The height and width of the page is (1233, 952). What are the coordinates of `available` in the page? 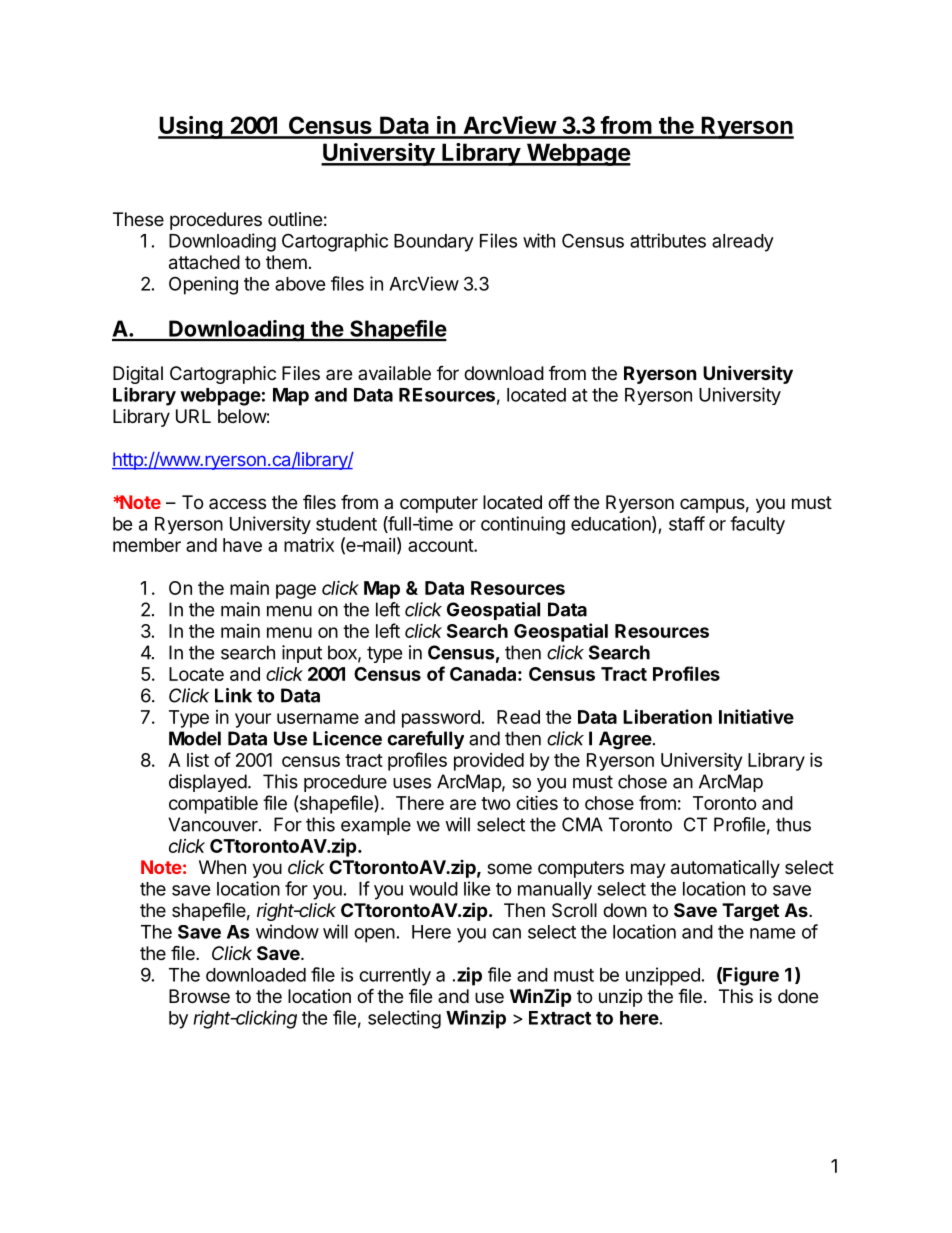 It's located at (394, 373).
